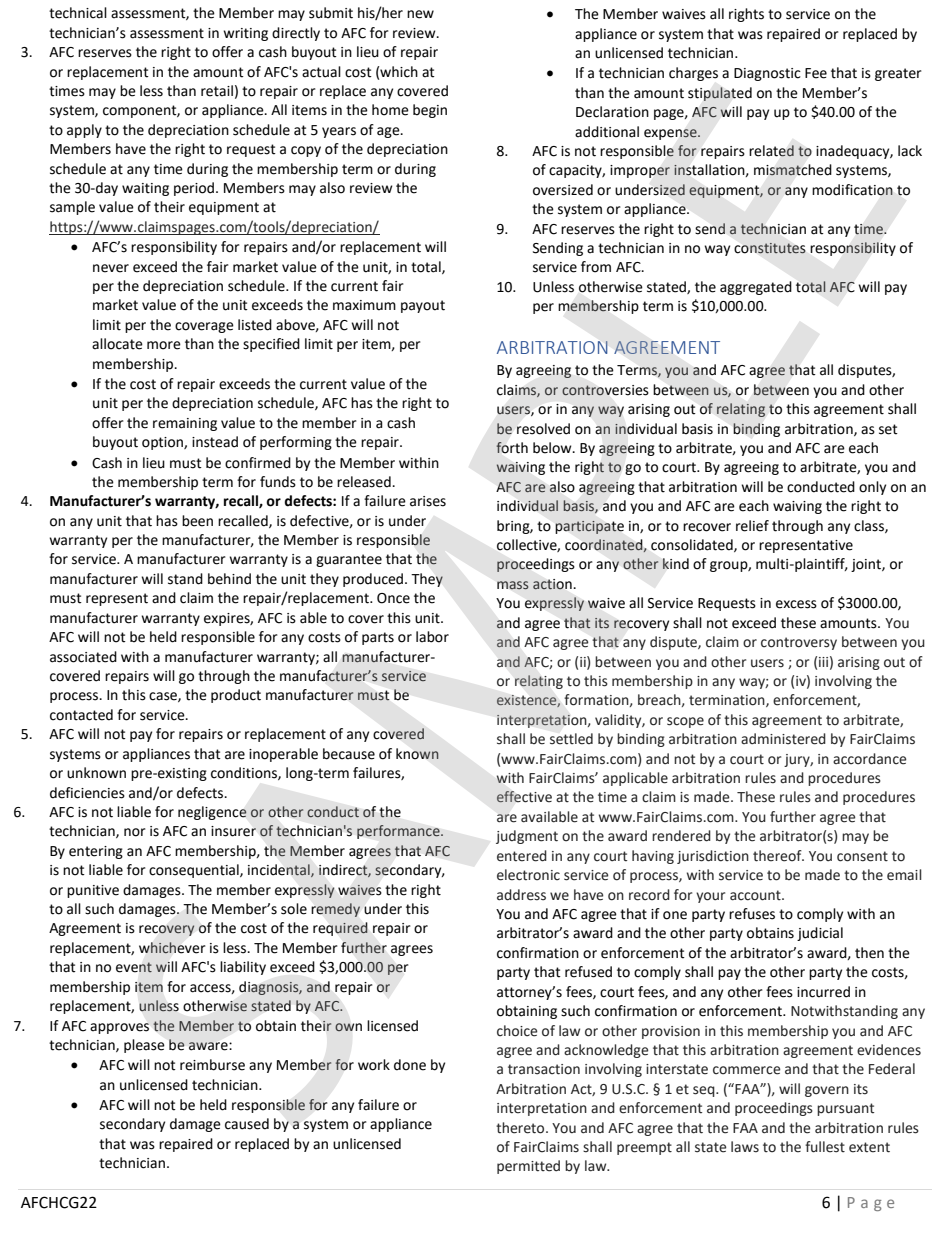 This page has height=1233, width=952. I want to click on product, so click(236, 696).
